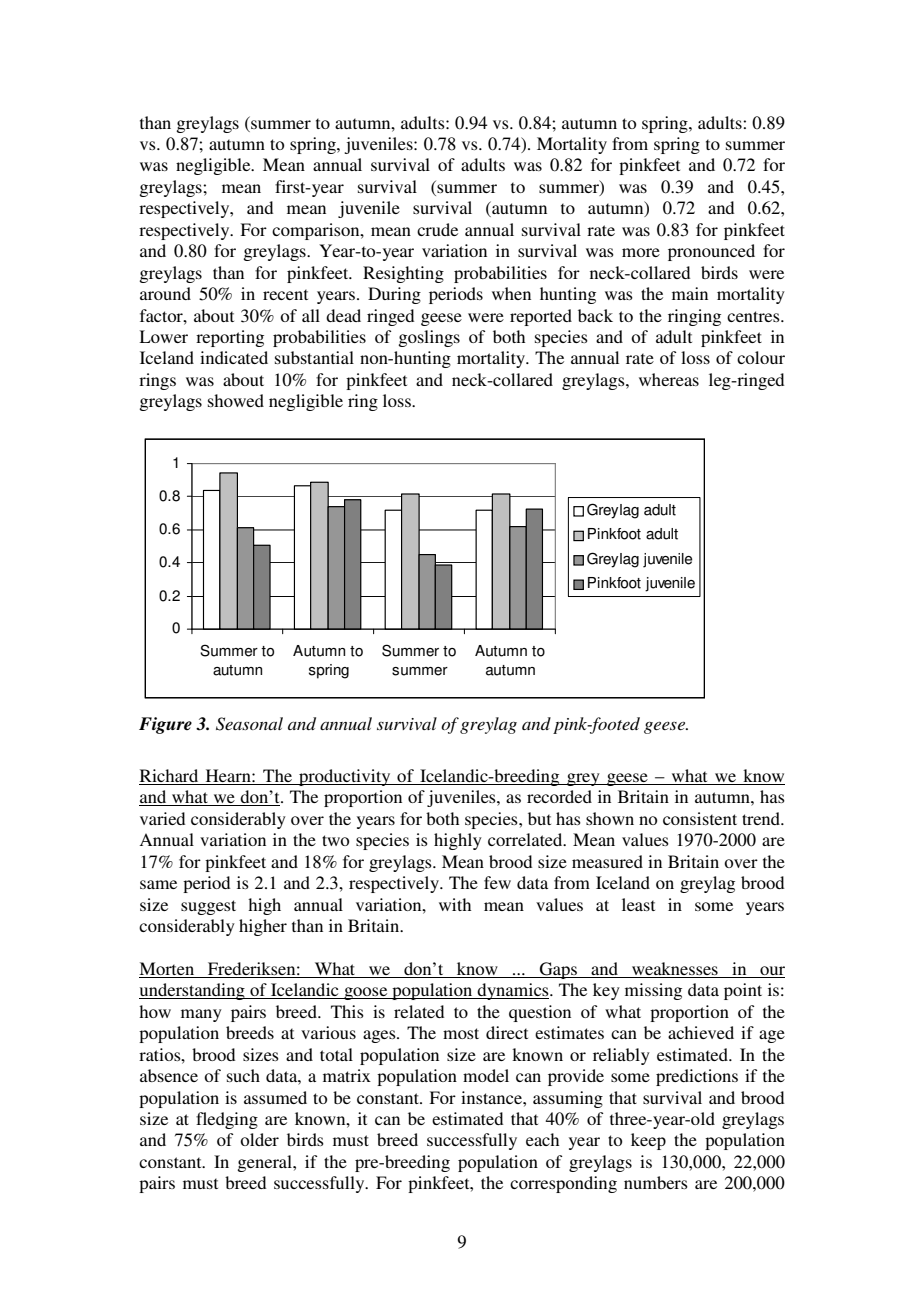  What do you see at coordinates (429, 338) in the screenshot?
I see `goslings` at bounding box center [429, 338].
